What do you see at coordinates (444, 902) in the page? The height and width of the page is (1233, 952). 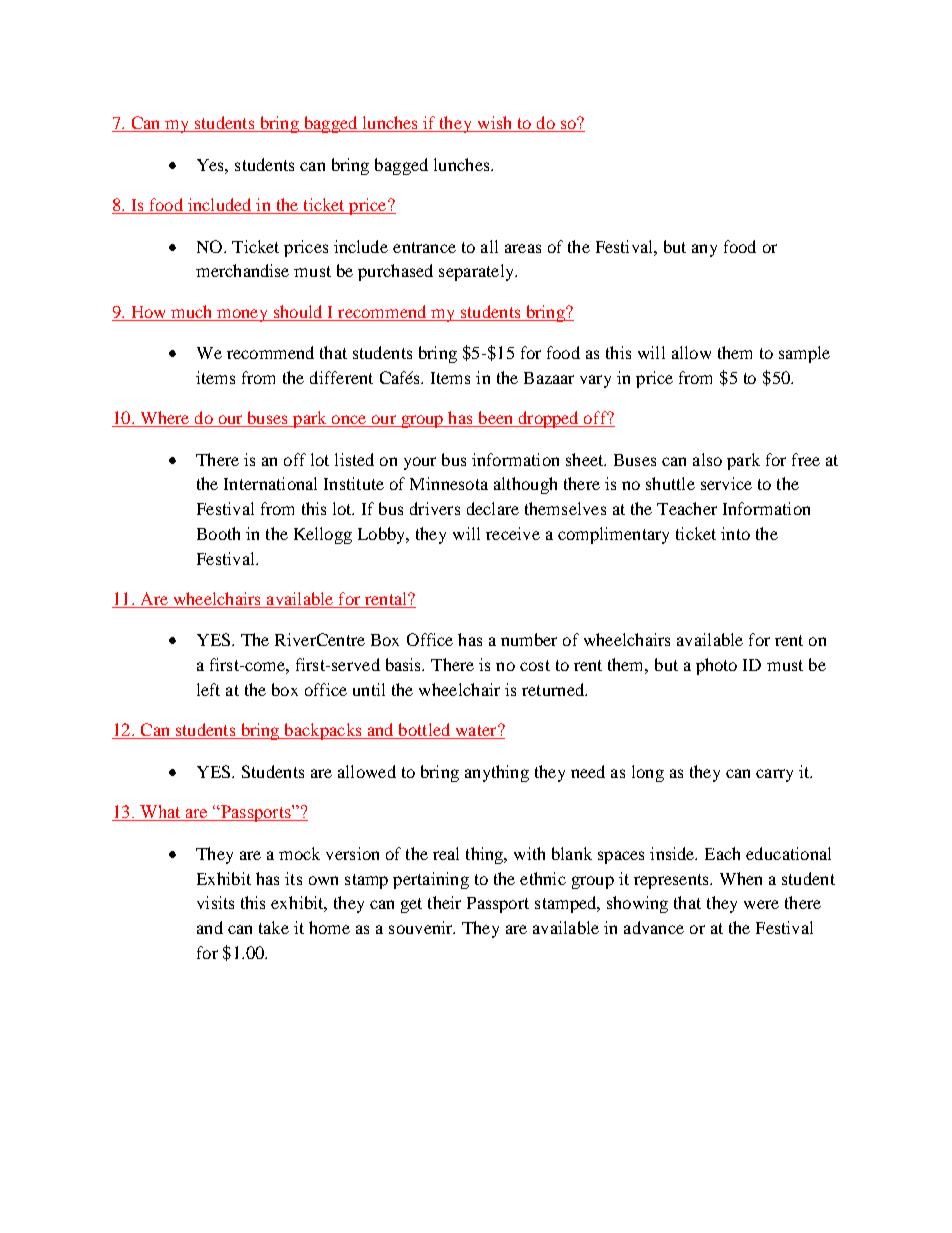 I see `their` at bounding box center [444, 902].
